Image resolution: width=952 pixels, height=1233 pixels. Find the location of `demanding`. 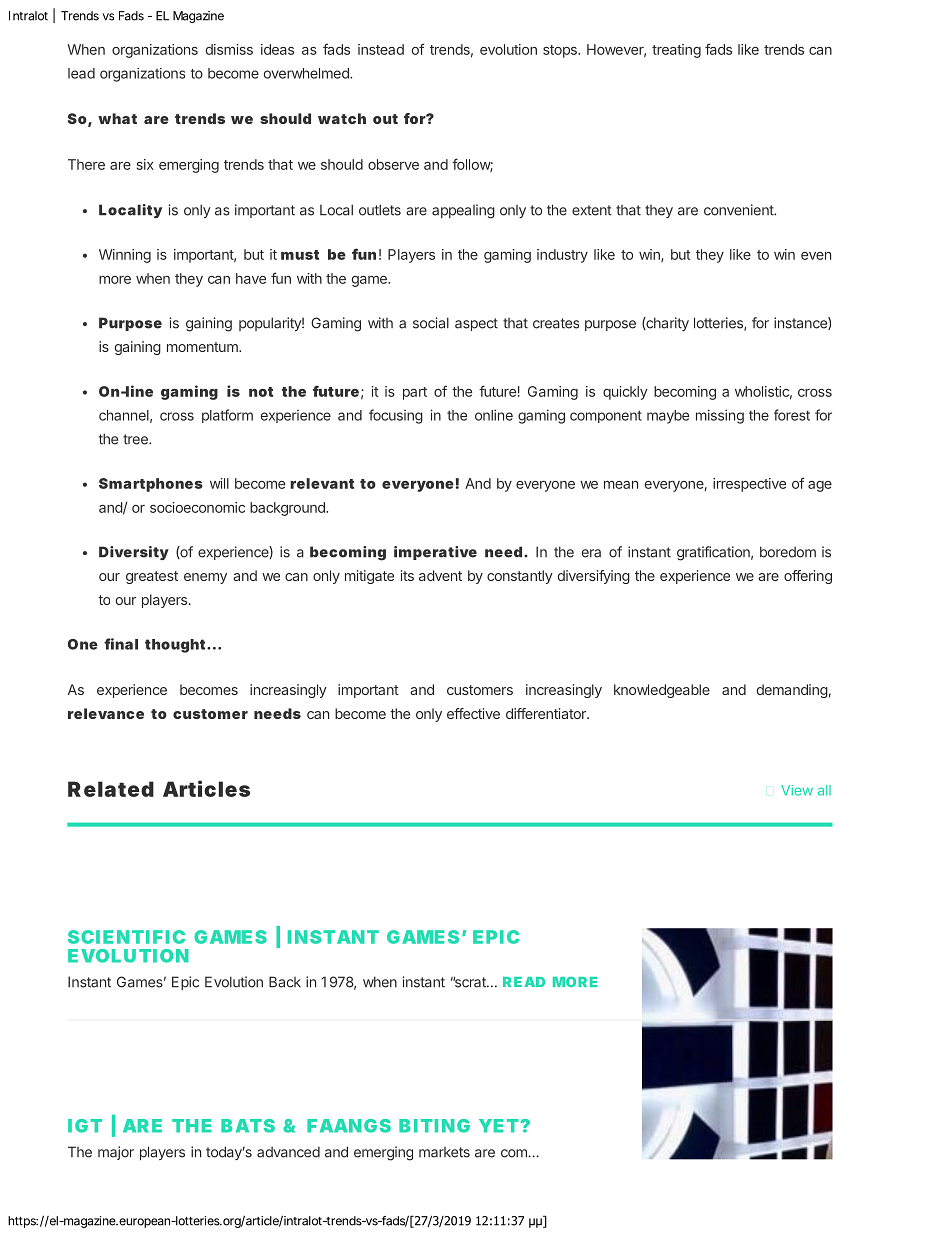

demanding is located at coordinates (792, 691).
